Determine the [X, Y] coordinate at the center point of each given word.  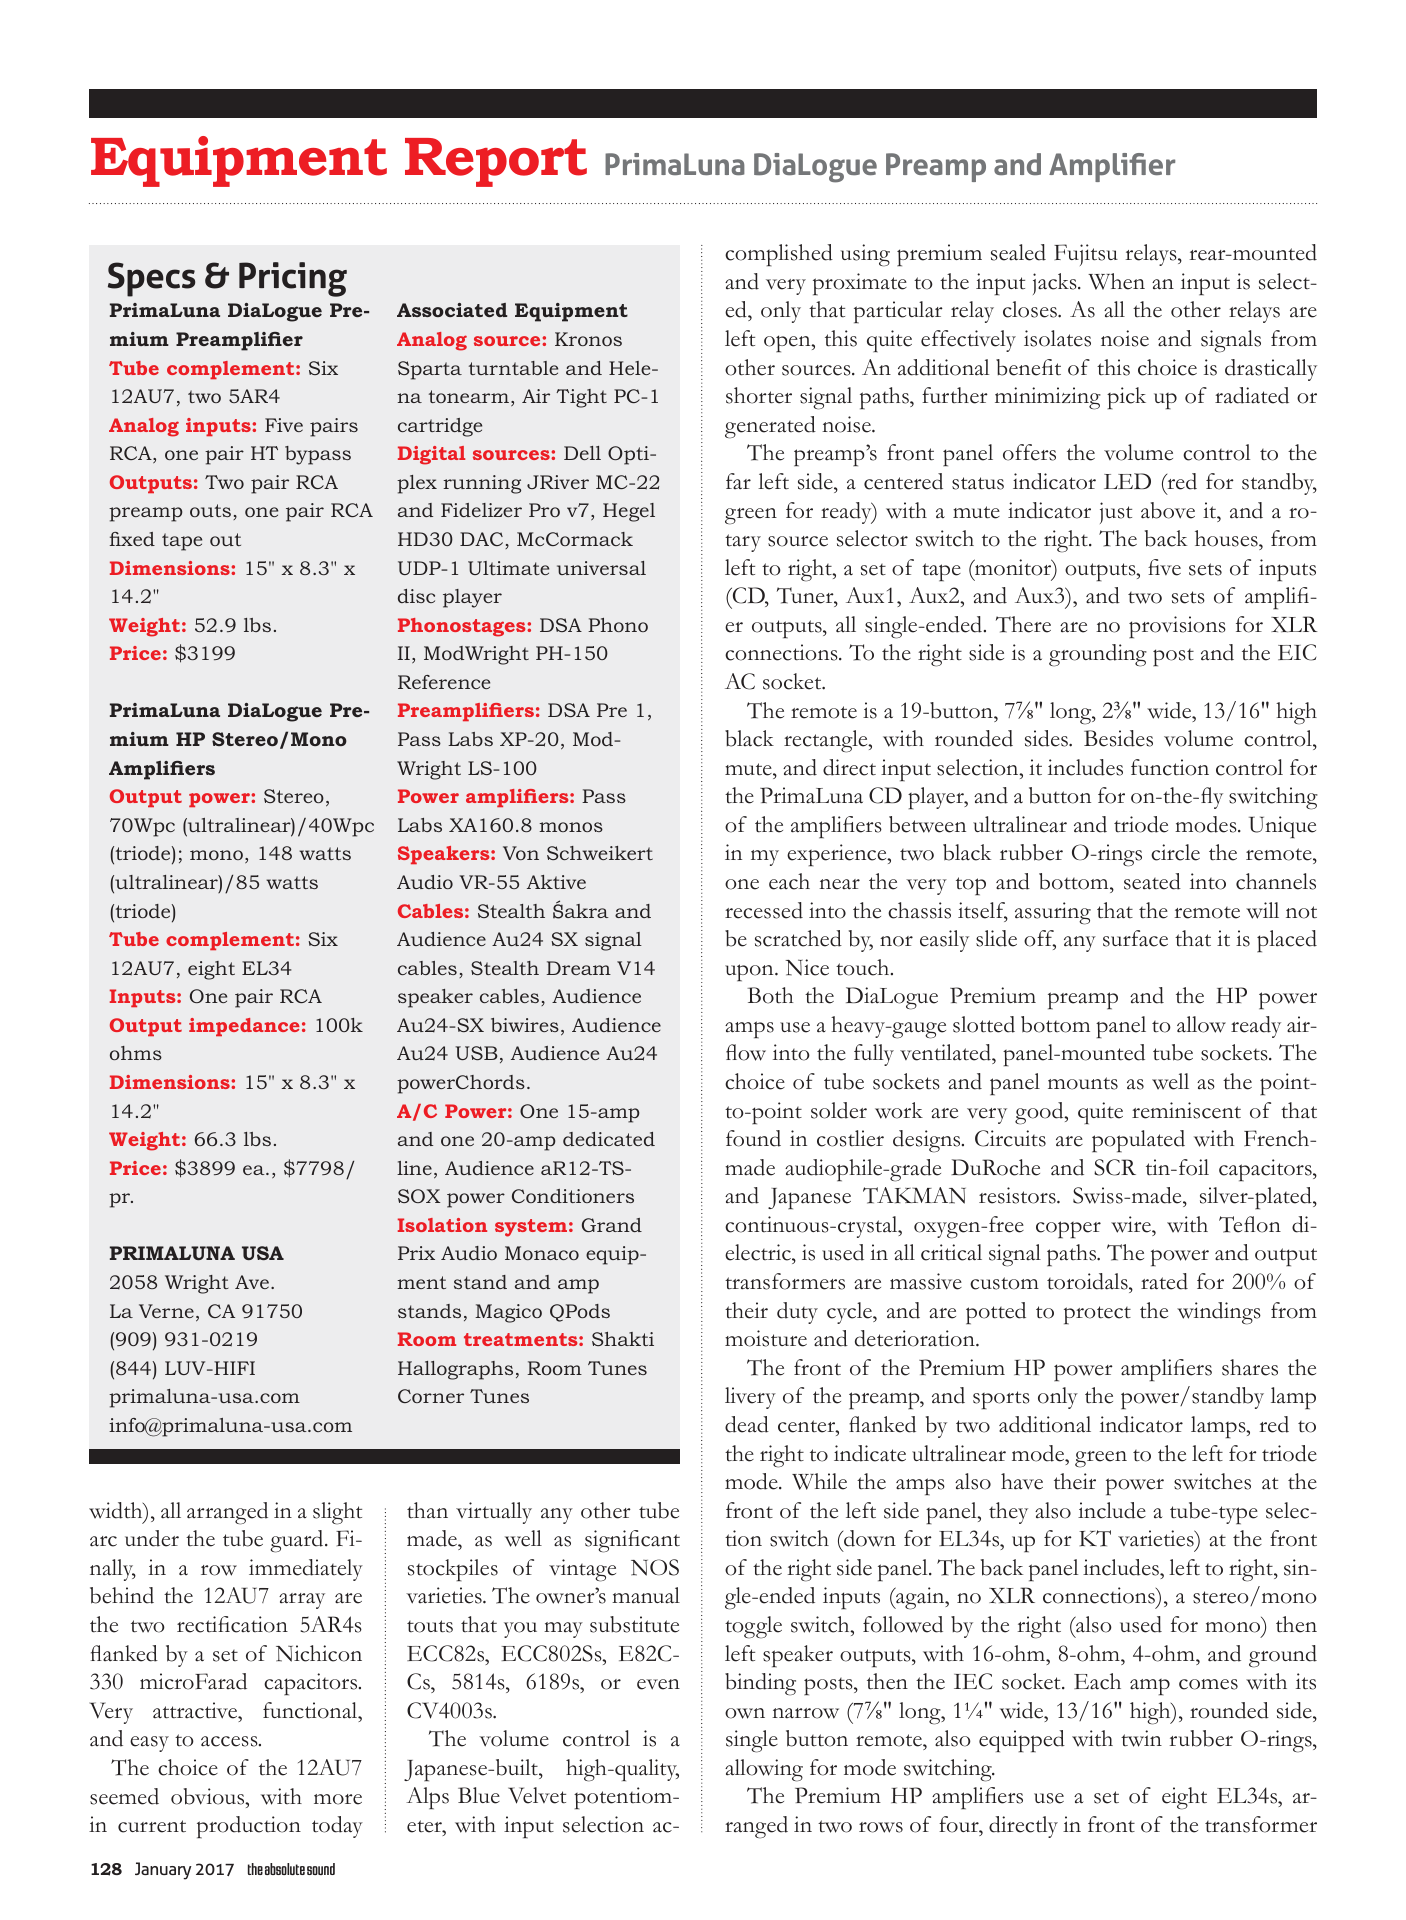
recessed [764, 910]
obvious [209, 1796]
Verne [166, 1311]
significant [632, 1541]
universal [601, 568]
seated [1152, 881]
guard [298, 1541]
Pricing [293, 279]
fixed [132, 539]
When [1116, 281]
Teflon [1250, 1224]
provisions [1177, 627]
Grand [612, 1225]
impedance [244, 1027]
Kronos [588, 339]
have [1022, 1481]
